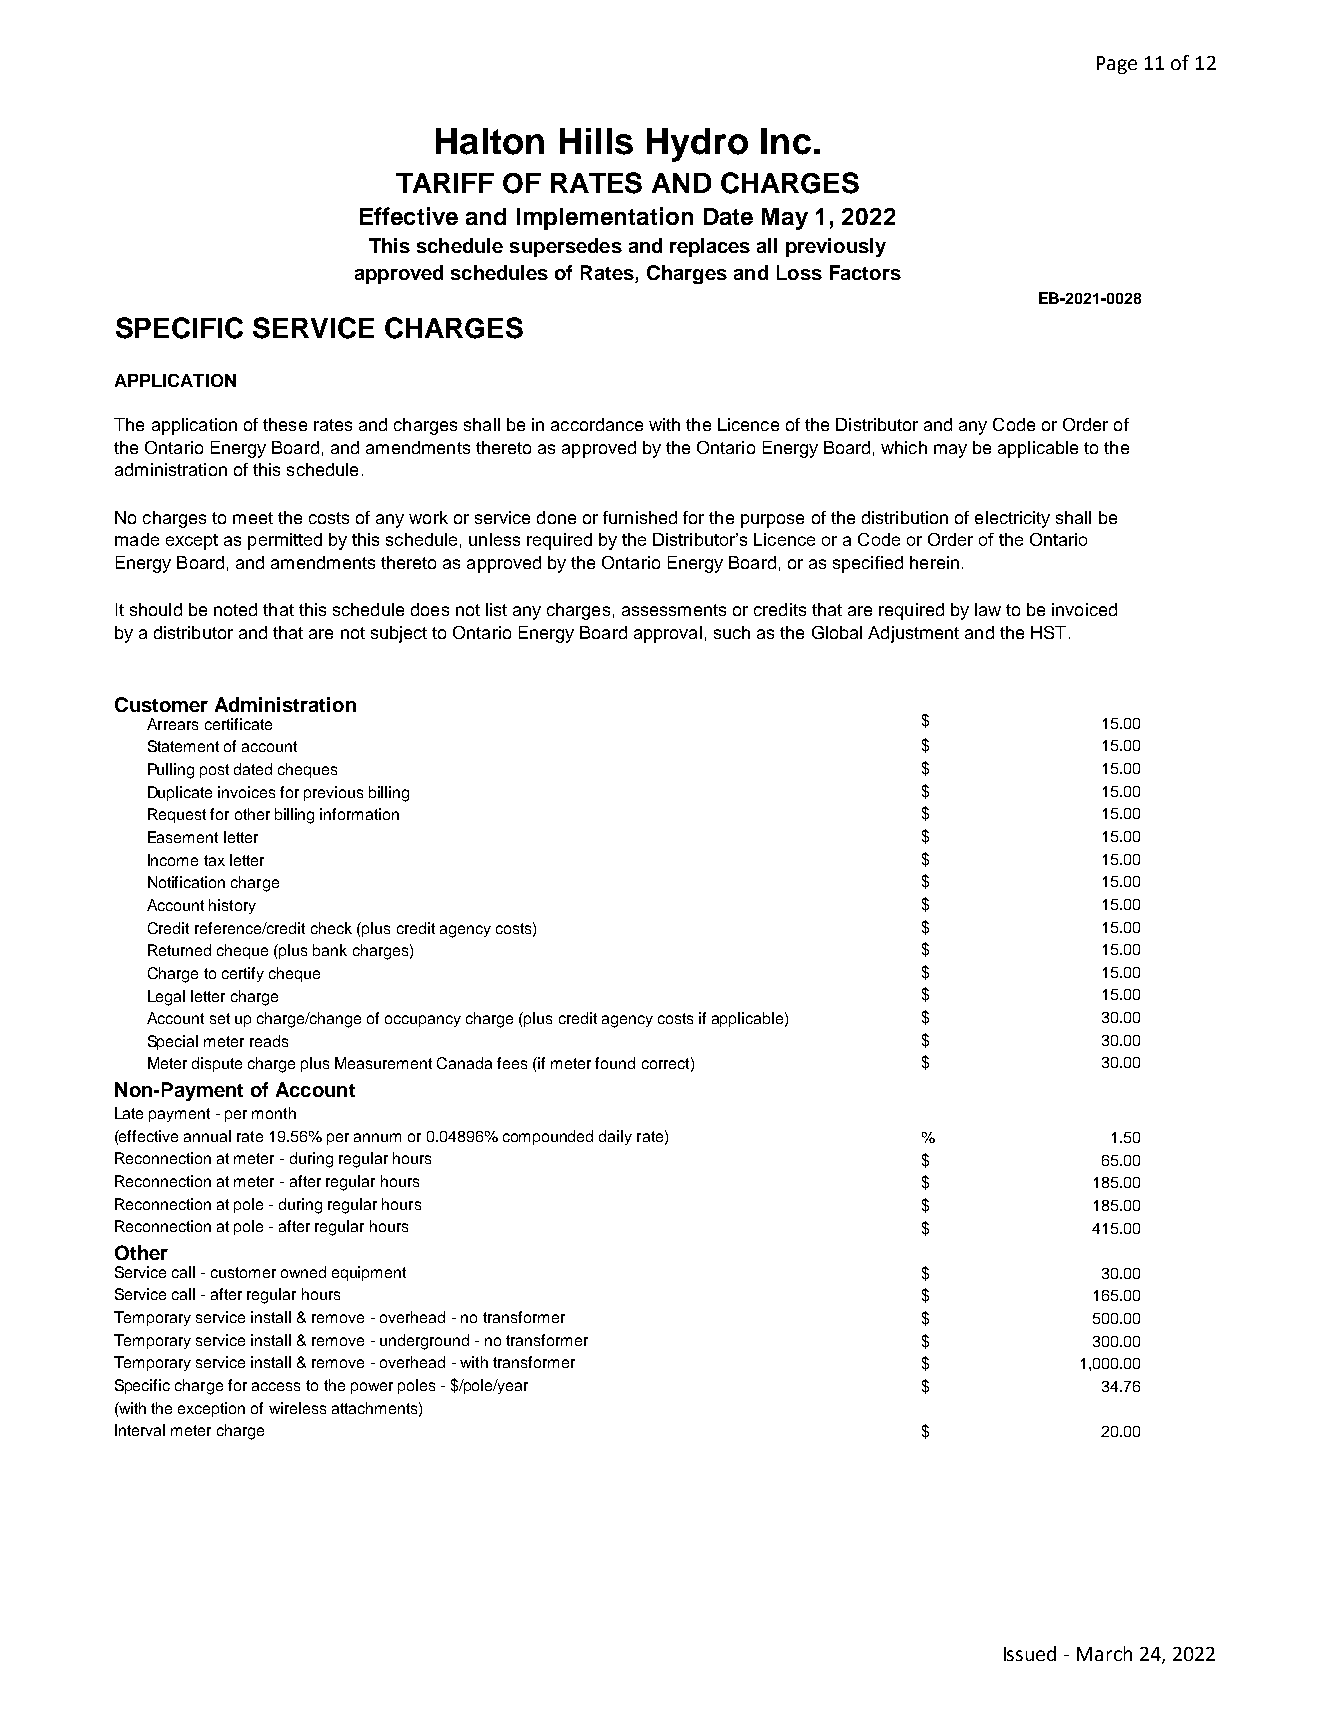 Image resolution: width=1328 pixels, height=1718 pixels. Describe the element at coordinates (596, 141) in the screenshot. I see `Hills` at that location.
